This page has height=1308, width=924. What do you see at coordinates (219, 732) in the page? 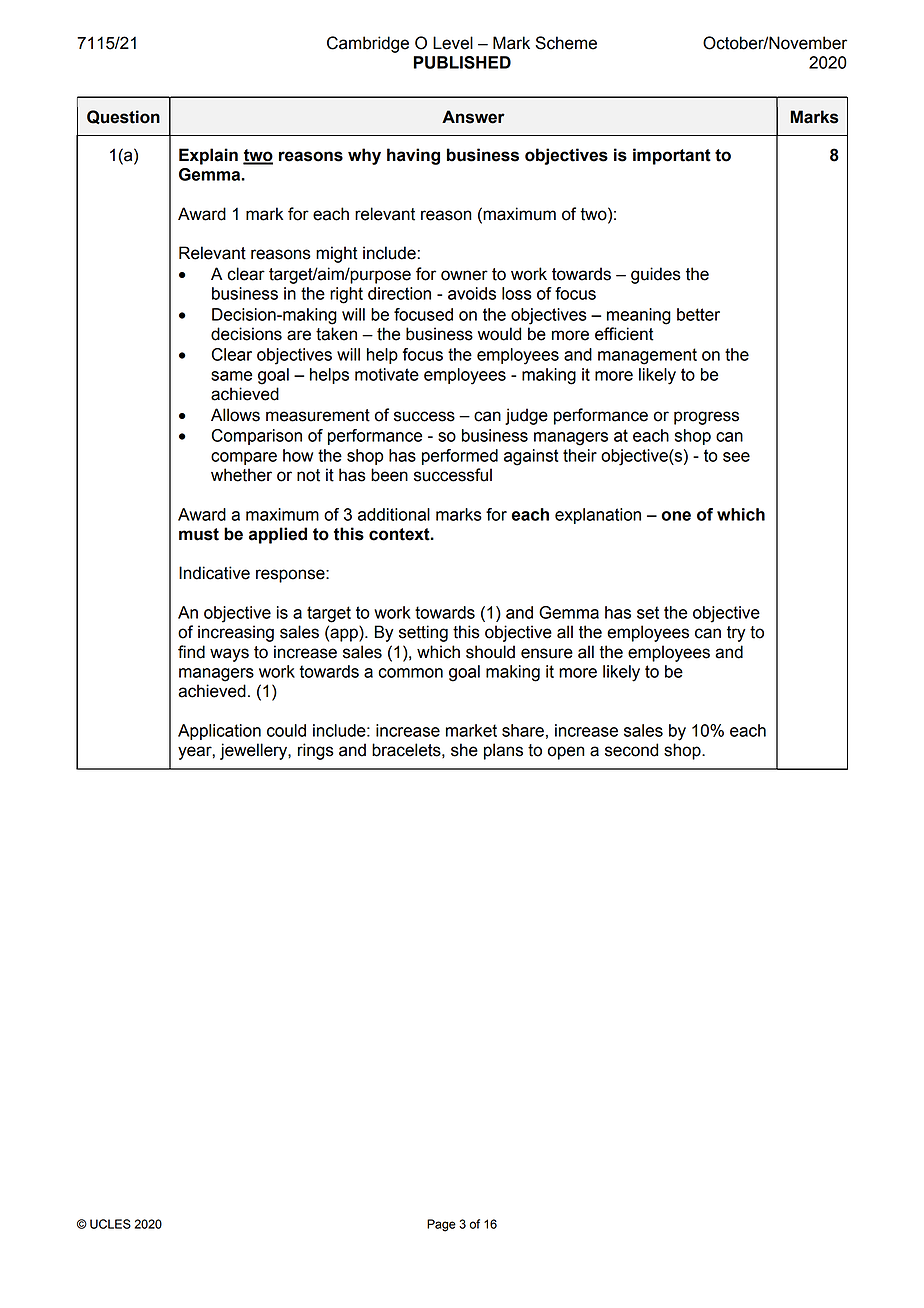
I see `Application` at bounding box center [219, 732].
